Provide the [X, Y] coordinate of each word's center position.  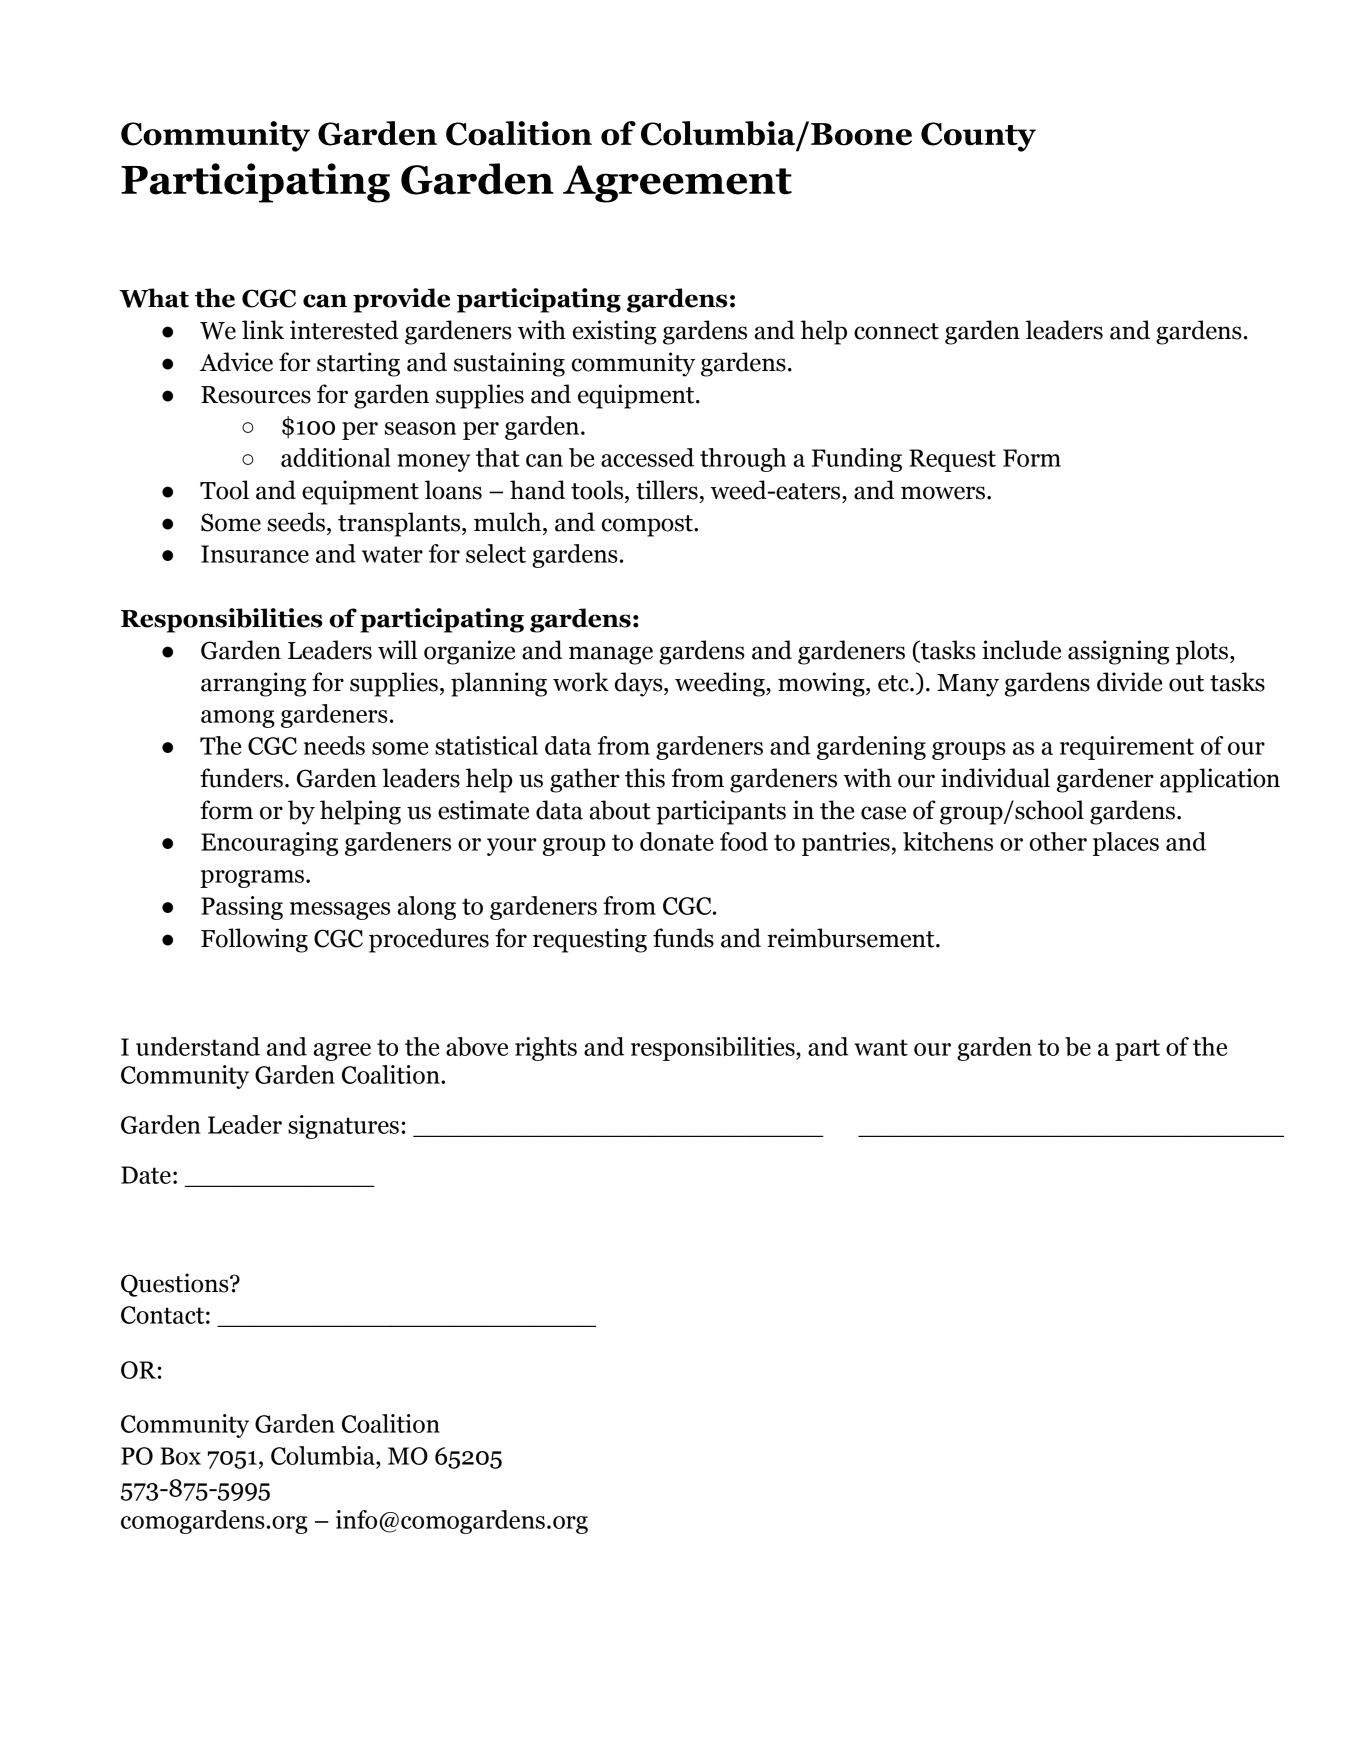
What [154, 298]
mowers [943, 493]
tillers [667, 490]
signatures [343, 1127]
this [645, 778]
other [1058, 841]
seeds [296, 522]
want [881, 1047]
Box [180, 1456]
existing [615, 332]
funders [241, 778]
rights [546, 1049]
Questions [176, 1285]
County [978, 137]
